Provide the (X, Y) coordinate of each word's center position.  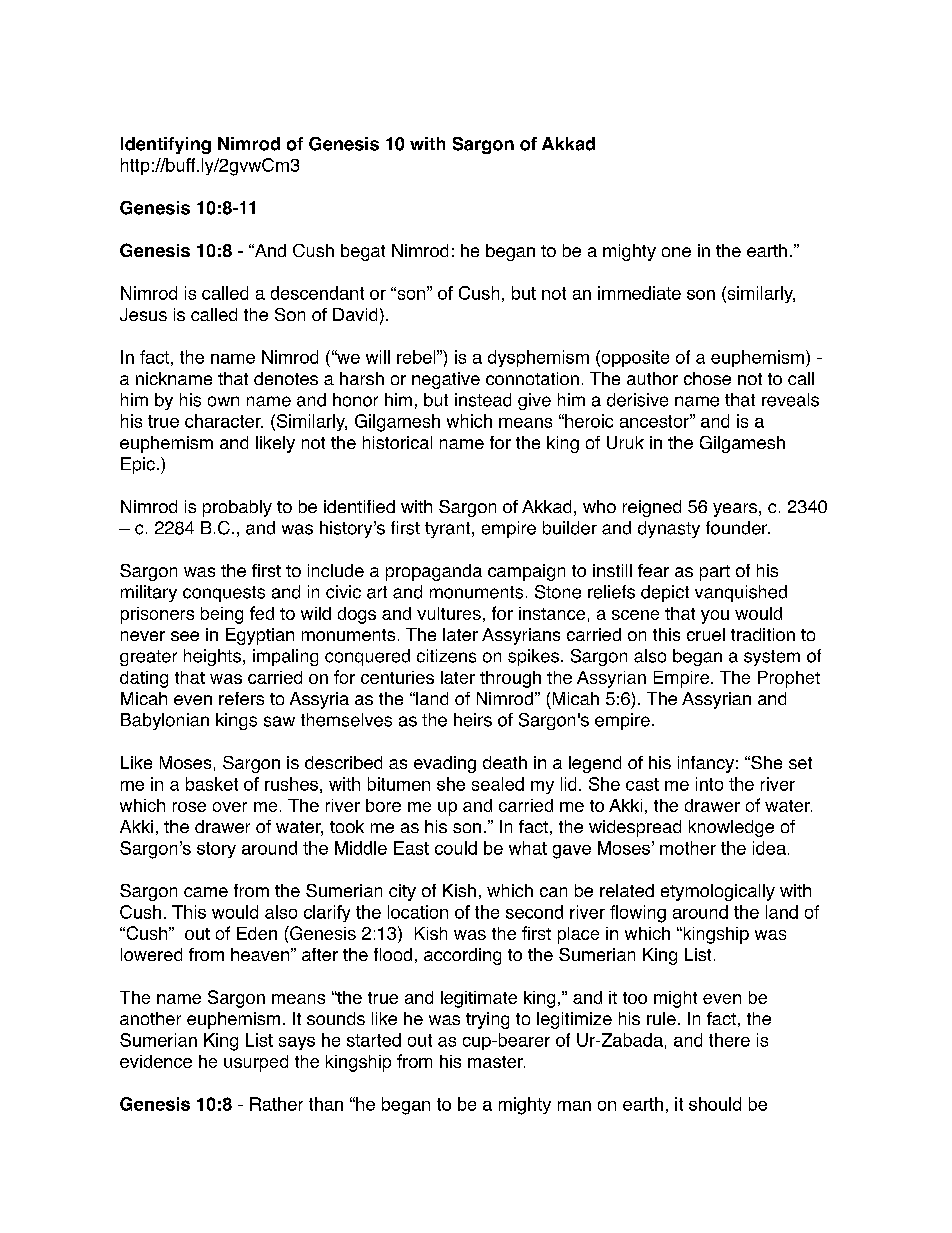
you (715, 617)
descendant (317, 293)
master (496, 1062)
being (222, 615)
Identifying (166, 145)
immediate (639, 293)
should (715, 1104)
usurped (256, 1063)
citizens (446, 656)
